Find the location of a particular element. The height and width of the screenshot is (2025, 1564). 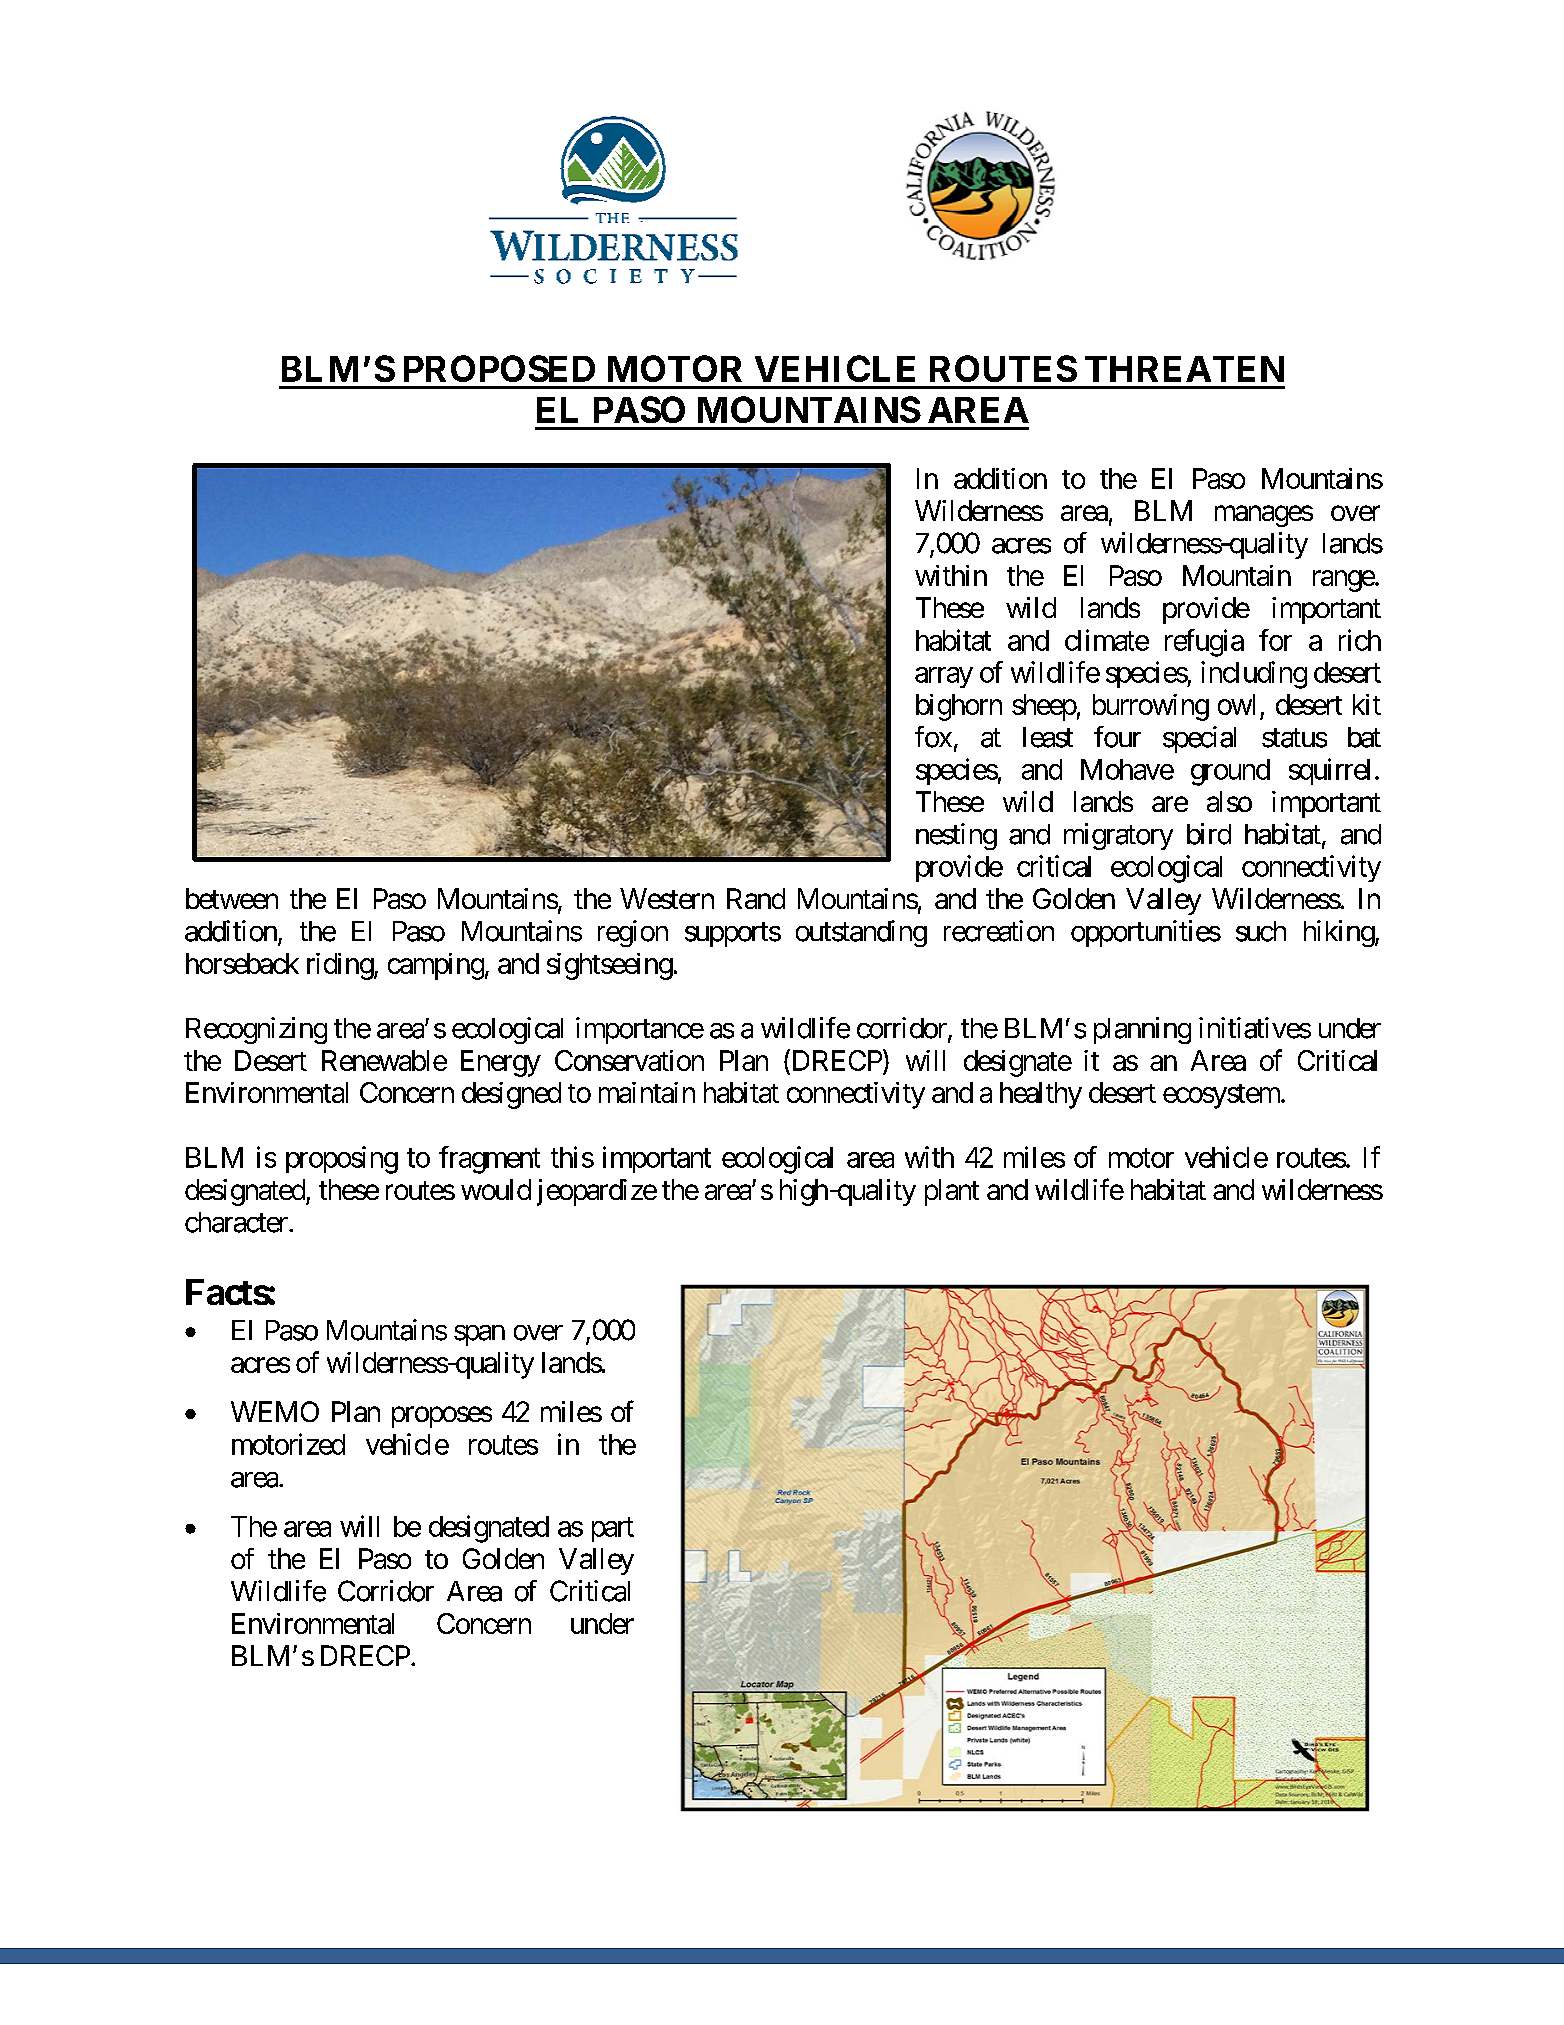

part is located at coordinates (613, 1530).
